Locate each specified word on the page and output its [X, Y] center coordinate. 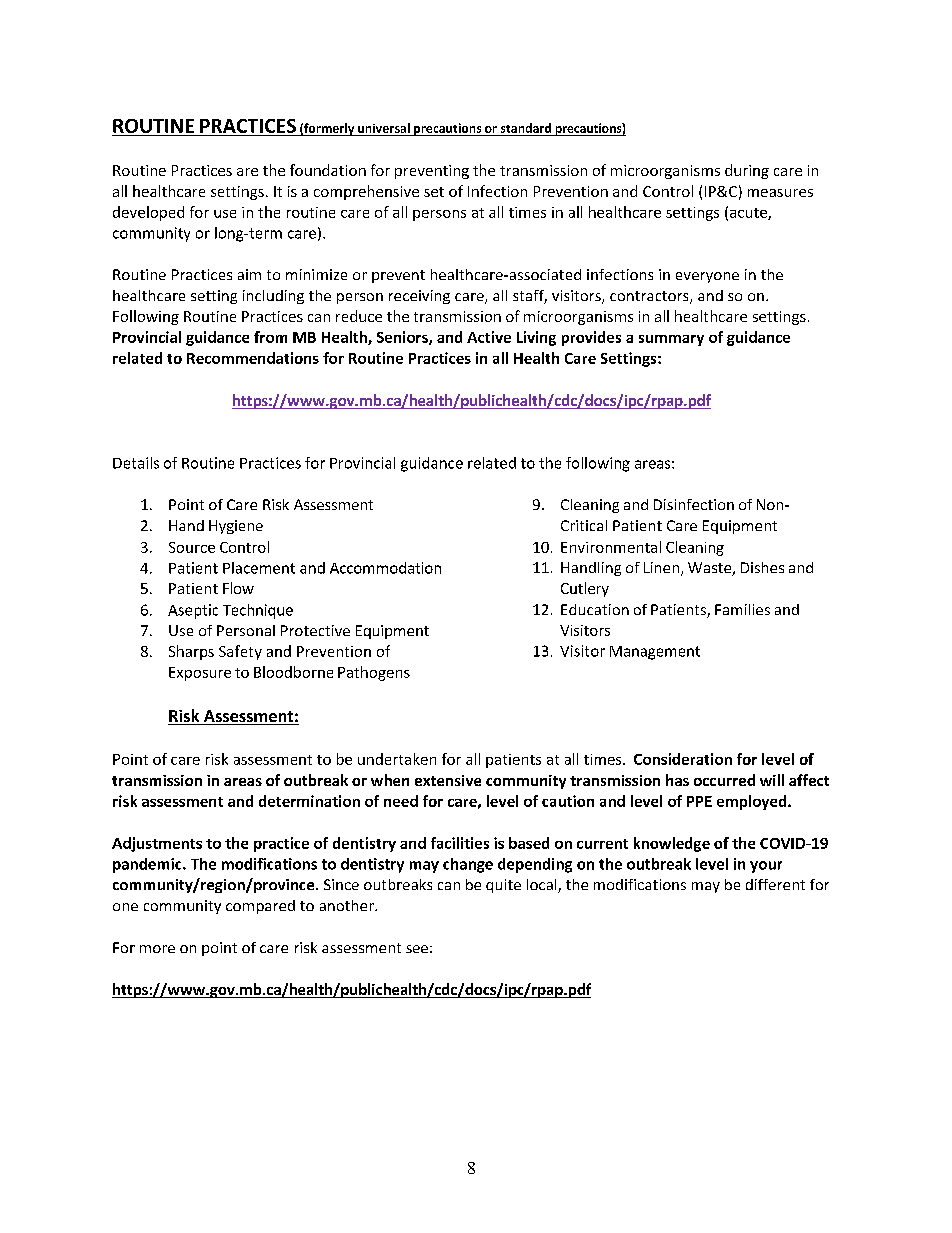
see [417, 949]
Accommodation [385, 568]
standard [526, 128]
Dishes [762, 567]
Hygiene [236, 527]
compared [260, 907]
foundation [328, 170]
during [747, 171]
